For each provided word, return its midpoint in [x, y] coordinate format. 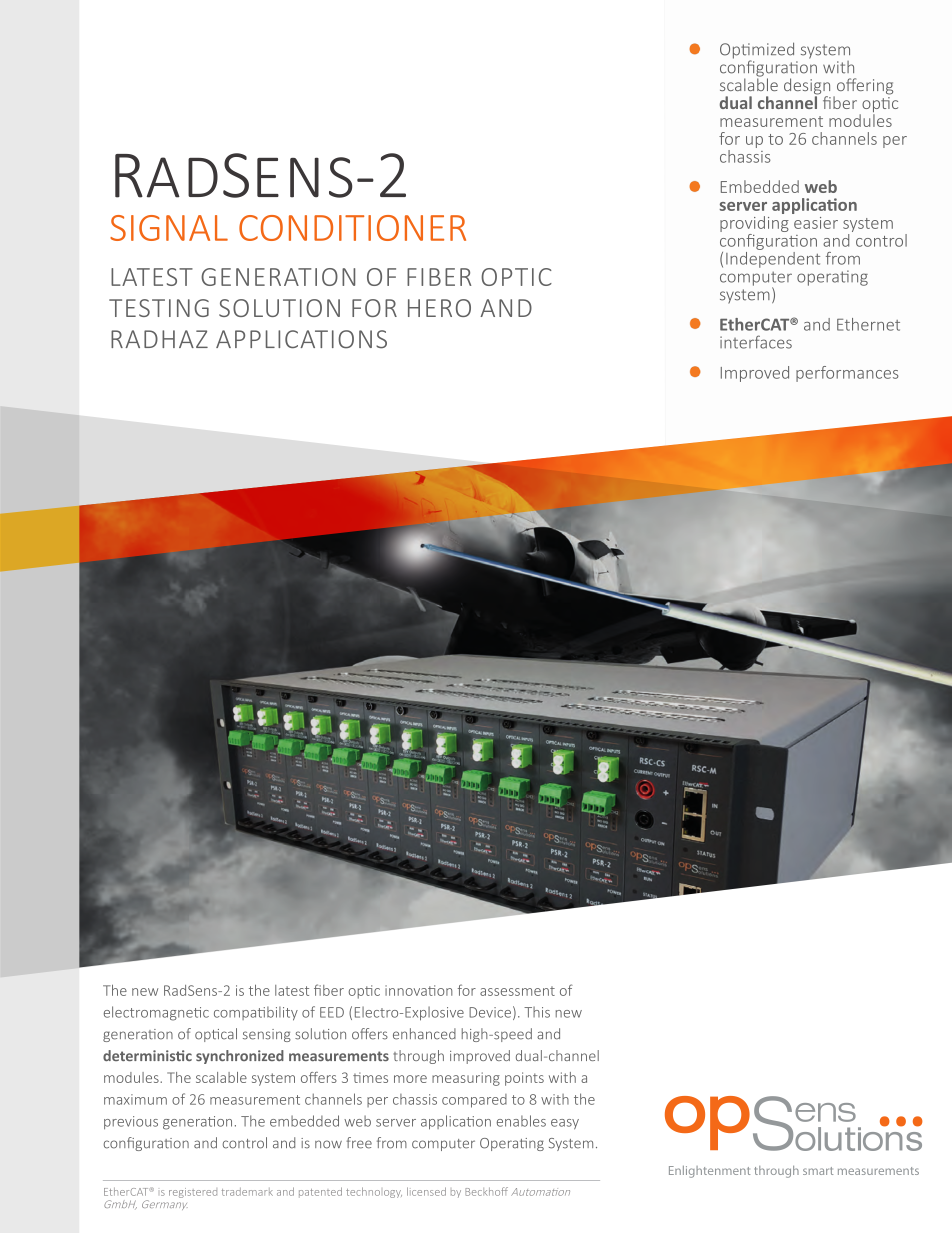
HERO [439, 308]
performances [847, 374]
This [537, 1012]
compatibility [256, 1013]
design [807, 87]
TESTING [159, 308]
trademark [247, 1192]
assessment [517, 991]
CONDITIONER [352, 228]
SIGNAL [169, 228]
